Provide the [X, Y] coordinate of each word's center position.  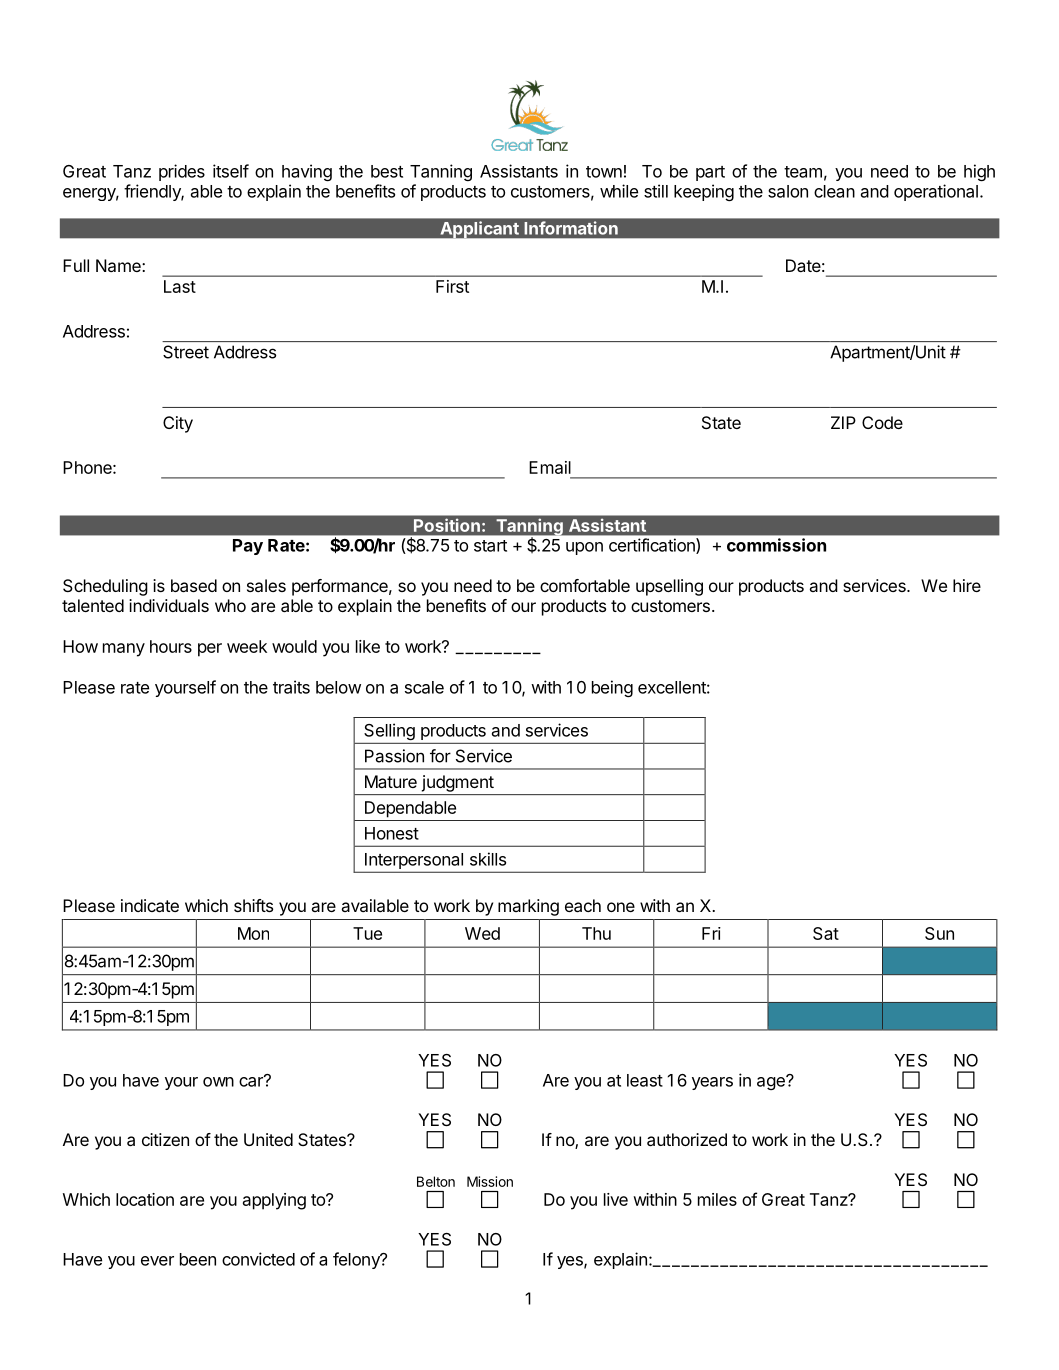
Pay [248, 547]
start [490, 546]
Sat [826, 933]
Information [571, 228]
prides [182, 172]
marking [528, 907]
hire [967, 585]
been [198, 1259]
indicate [150, 905]
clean [834, 191]
